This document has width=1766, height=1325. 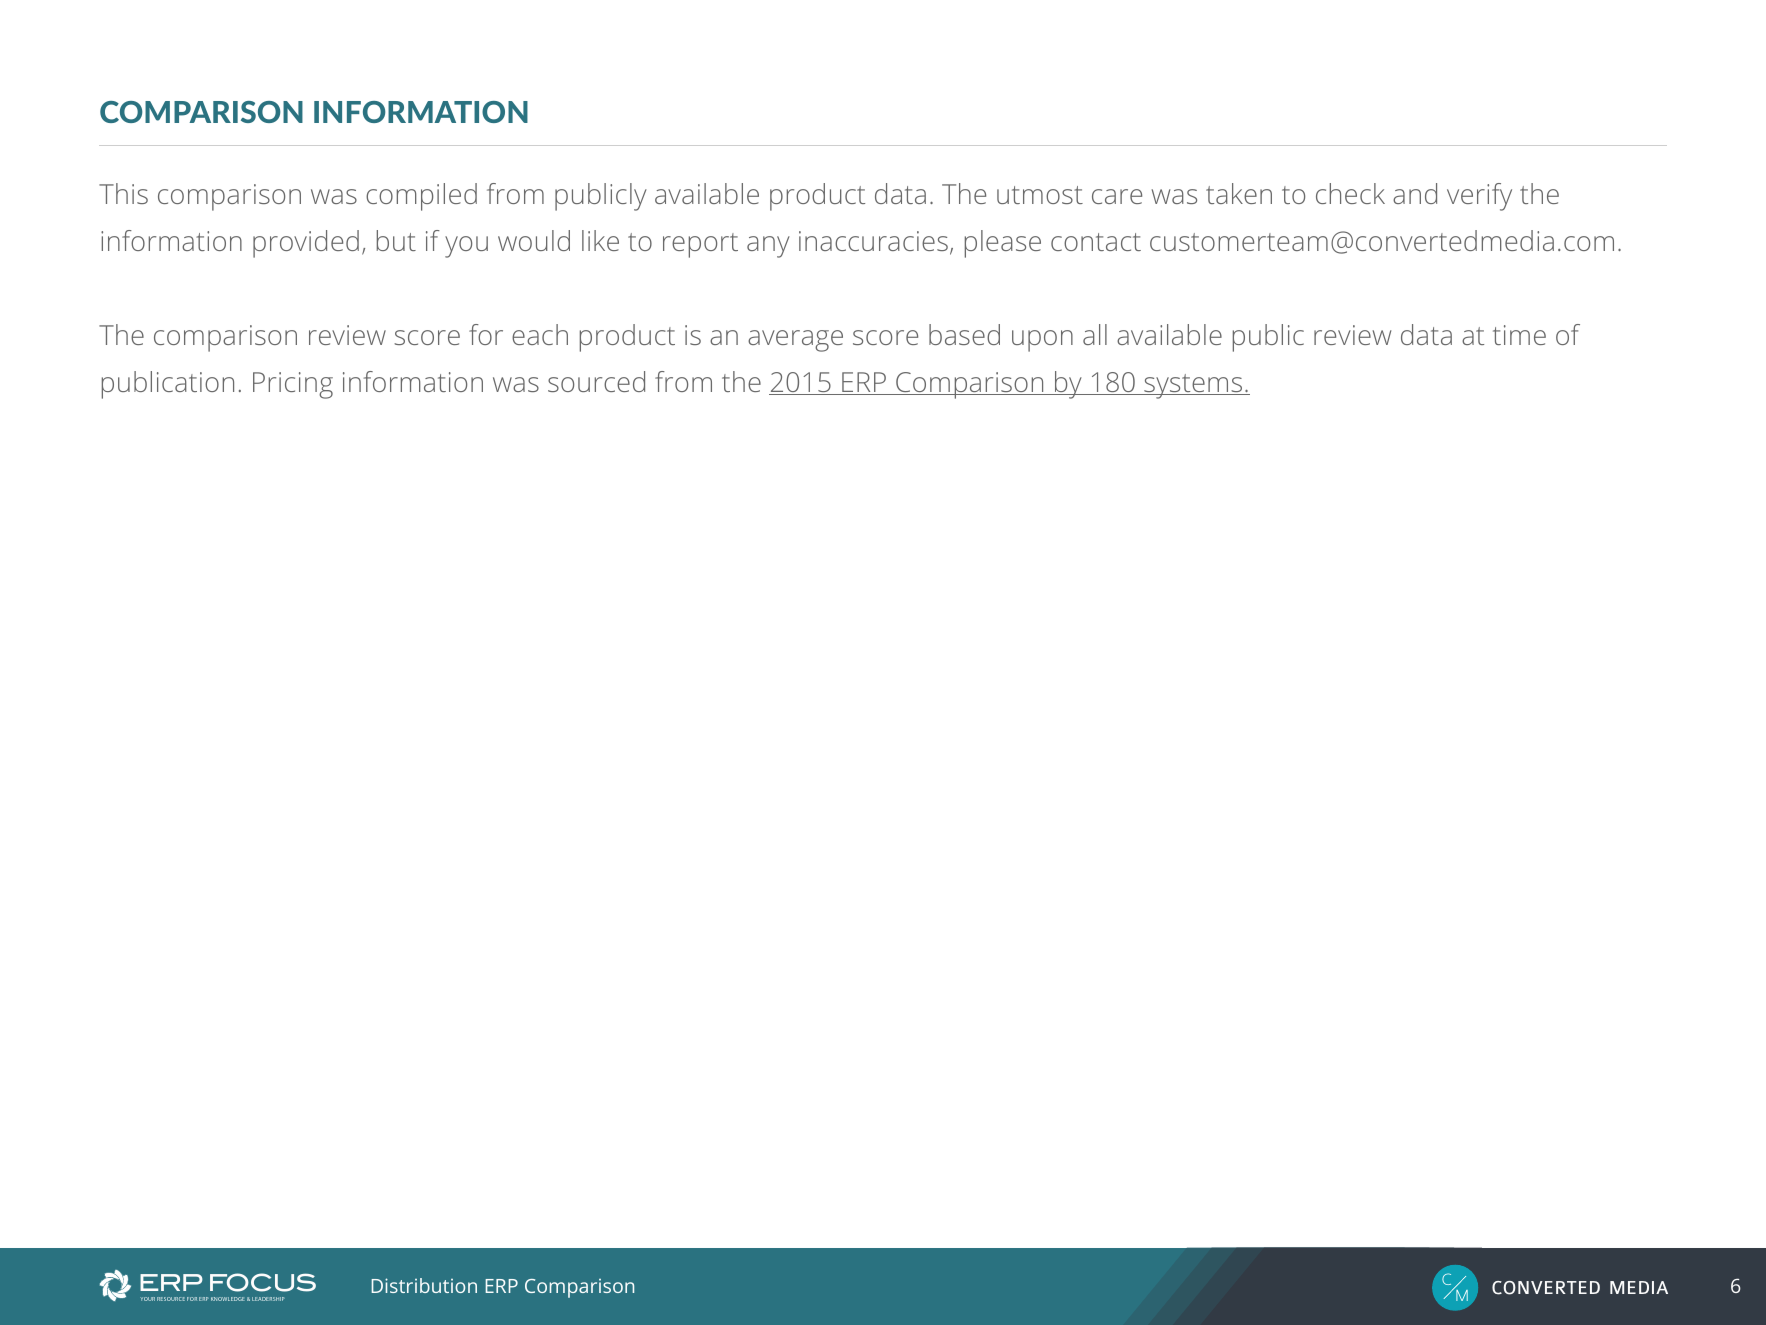 I want to click on sourced, so click(x=596, y=381).
